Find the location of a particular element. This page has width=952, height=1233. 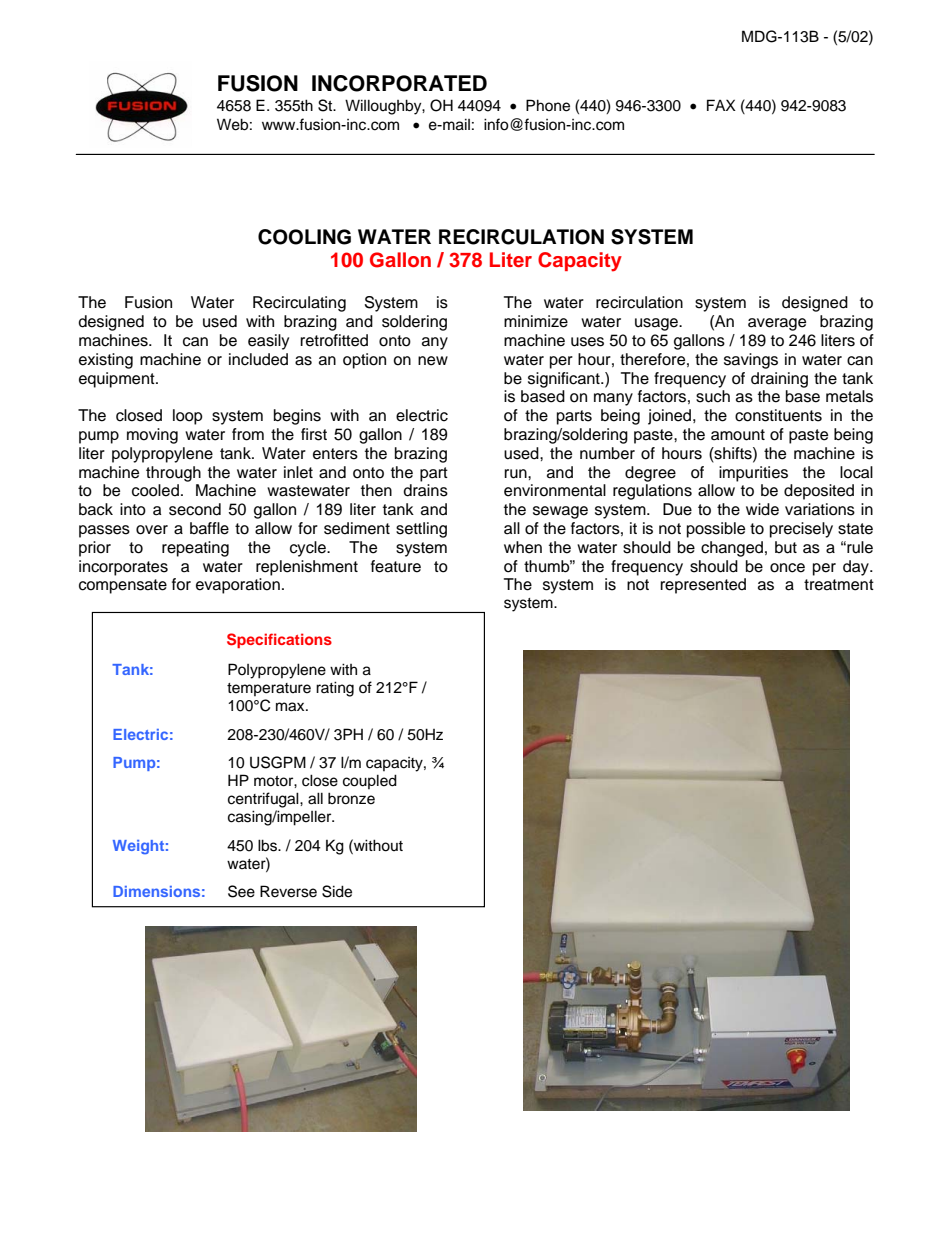

FAX is located at coordinates (721, 105).
